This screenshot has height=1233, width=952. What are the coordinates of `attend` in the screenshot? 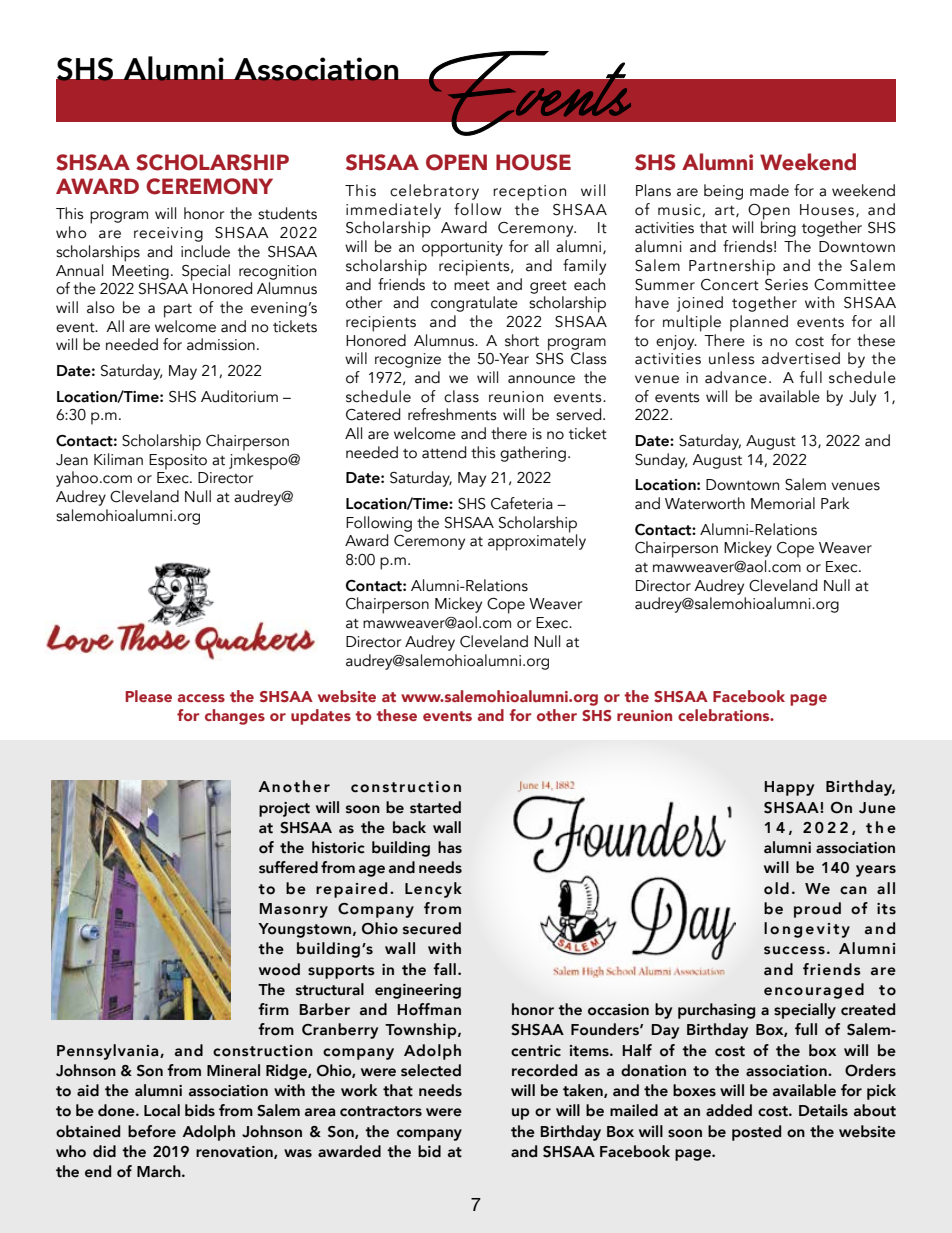 It's located at (444, 452).
